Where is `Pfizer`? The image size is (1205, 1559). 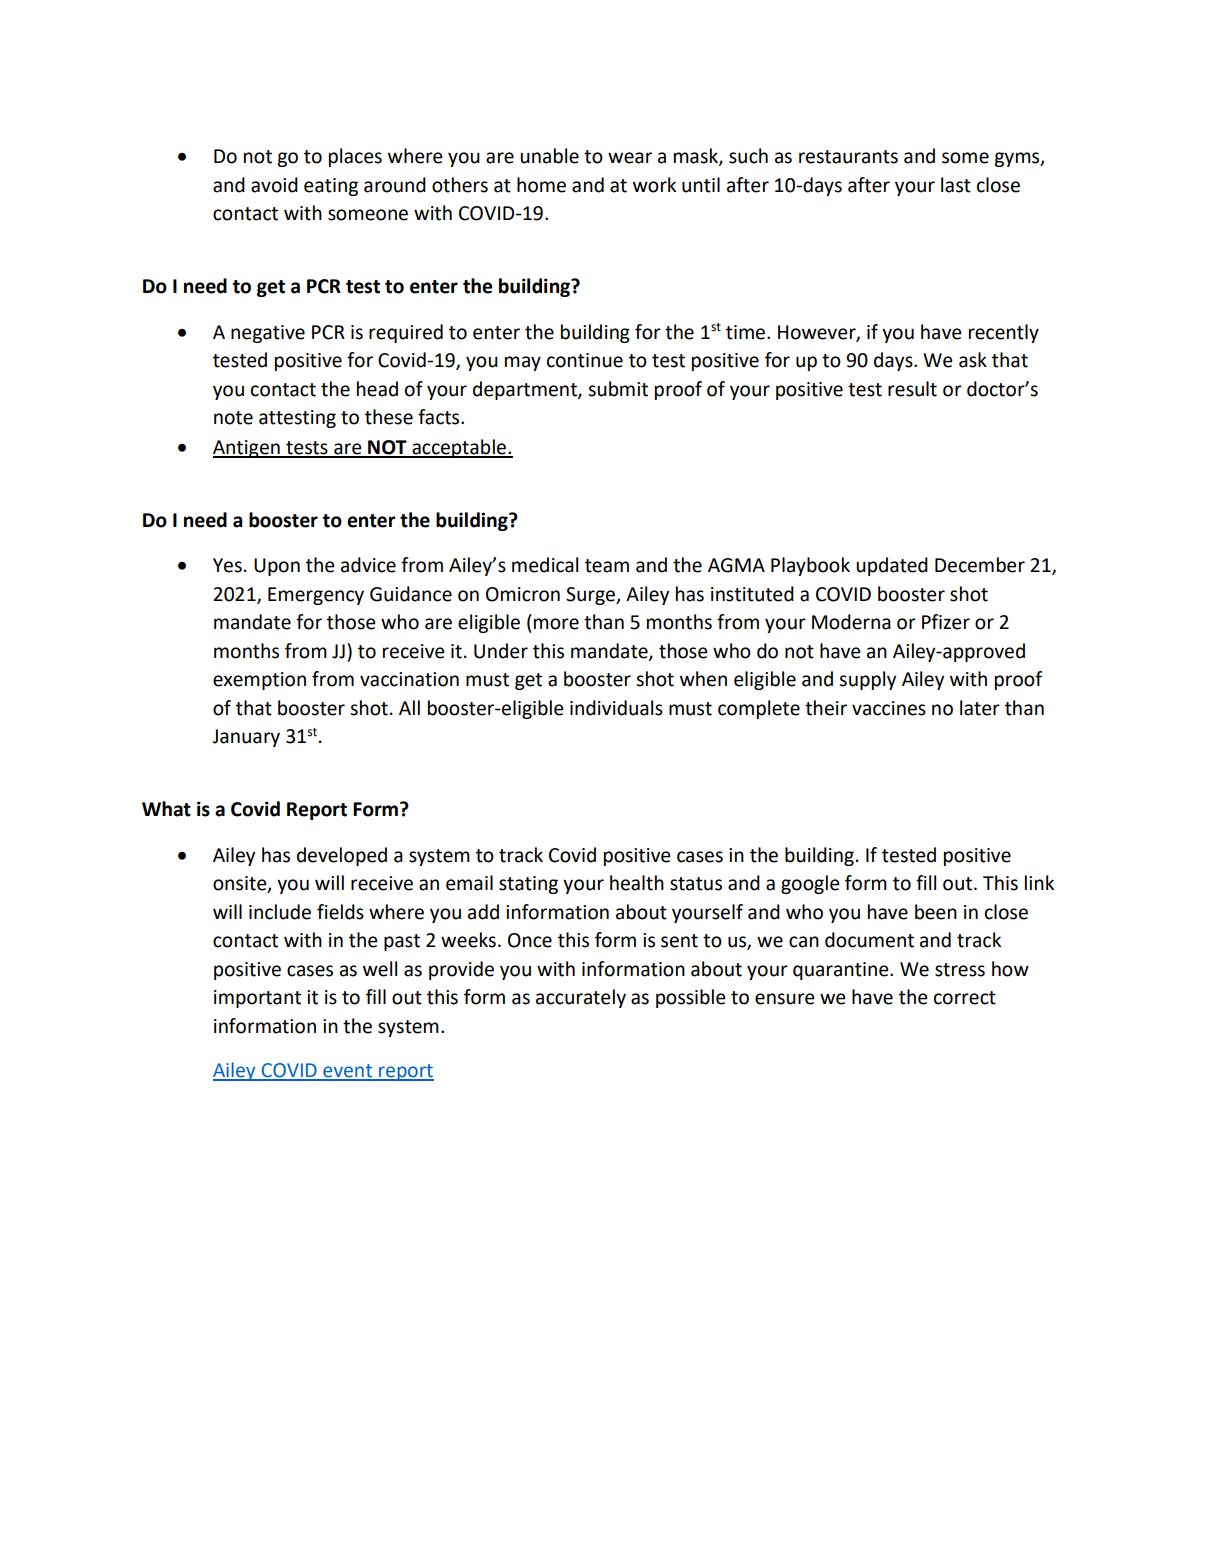
Pfizer is located at coordinates (946, 622).
